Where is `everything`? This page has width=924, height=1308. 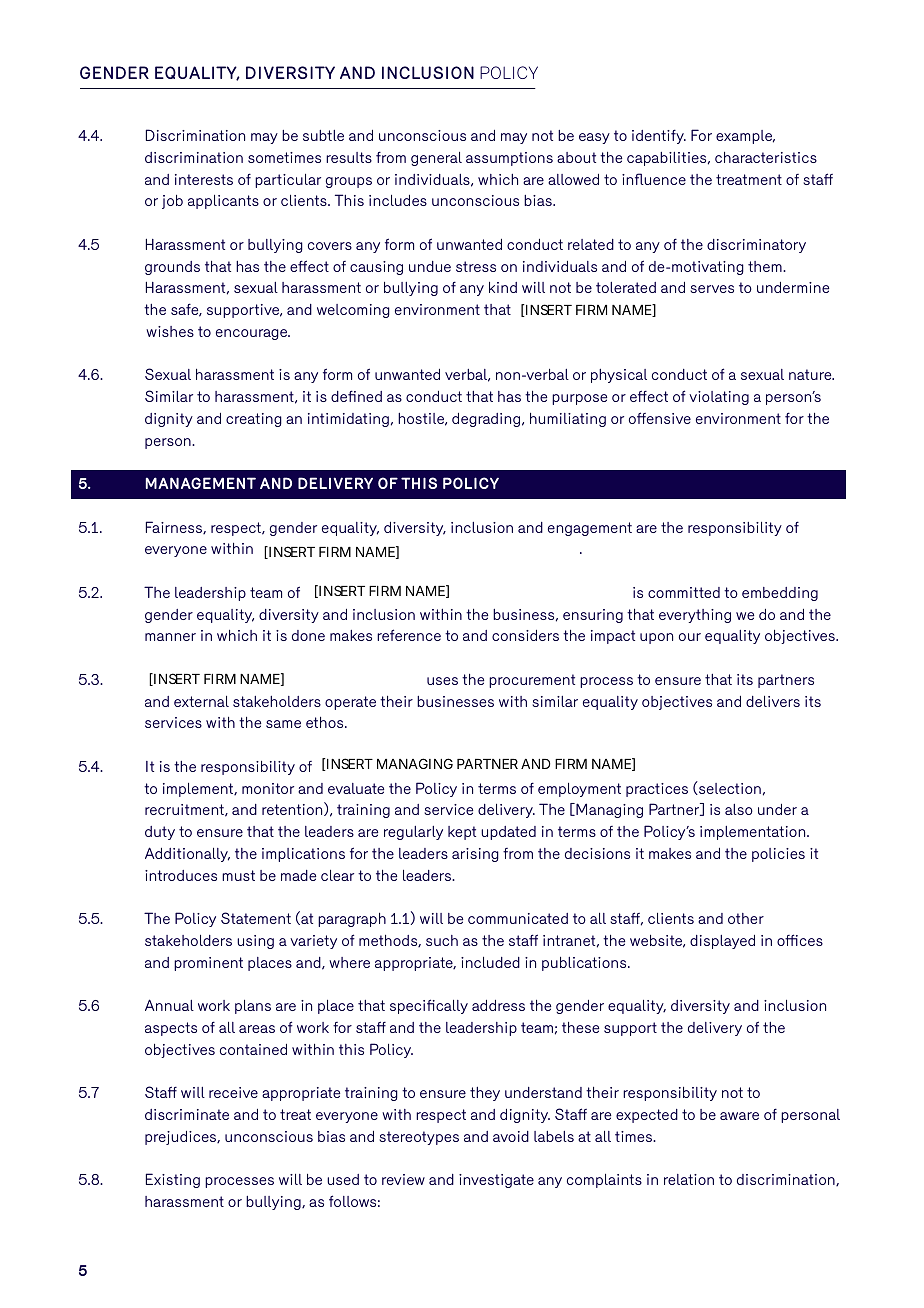 everything is located at coordinates (695, 616).
